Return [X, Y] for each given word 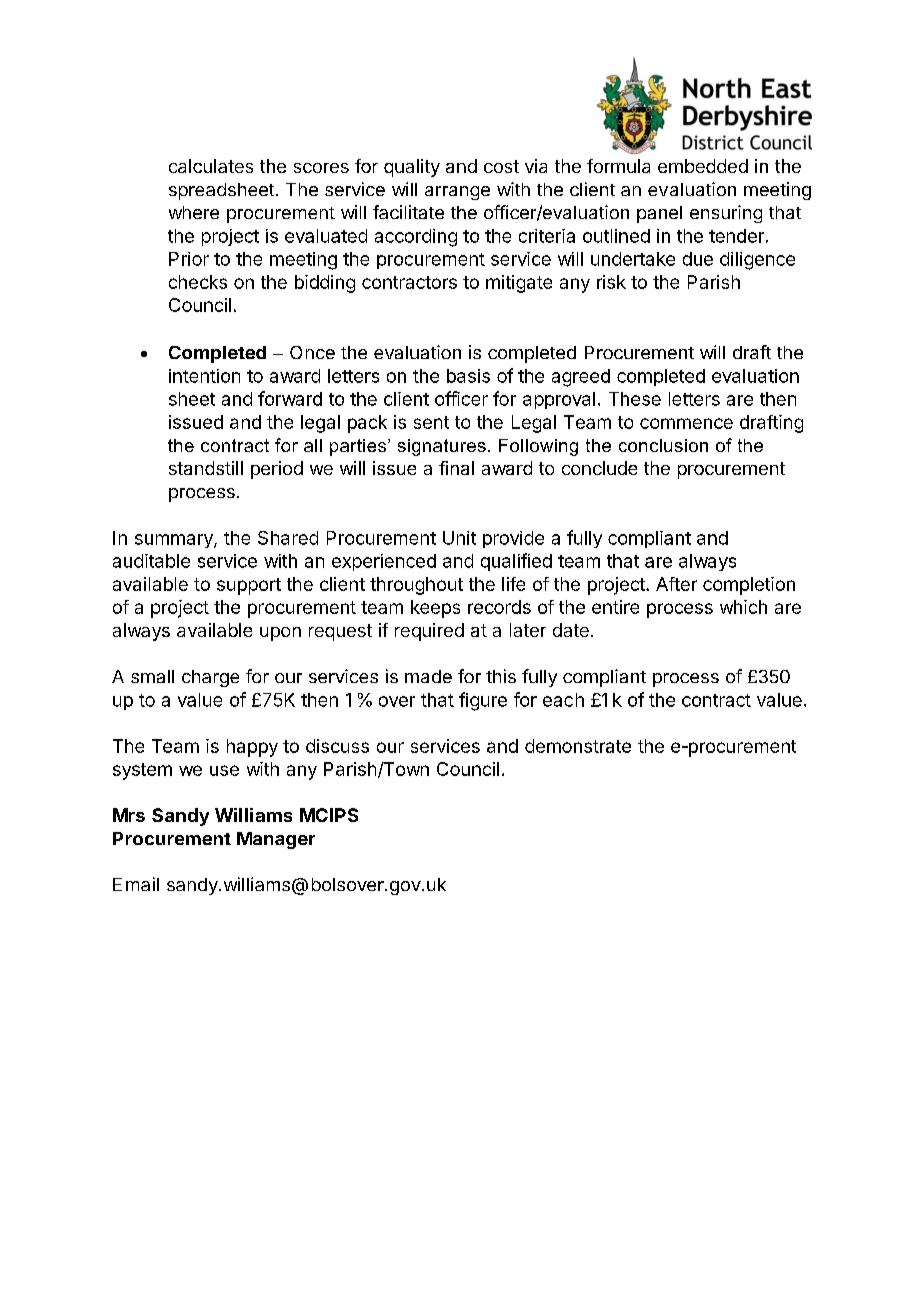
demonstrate [578, 746]
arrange [457, 193]
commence [686, 423]
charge [210, 678]
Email [136, 884]
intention [204, 376]
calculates [211, 166]
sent [431, 422]
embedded [703, 166]
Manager [276, 840]
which [743, 607]
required [429, 632]
